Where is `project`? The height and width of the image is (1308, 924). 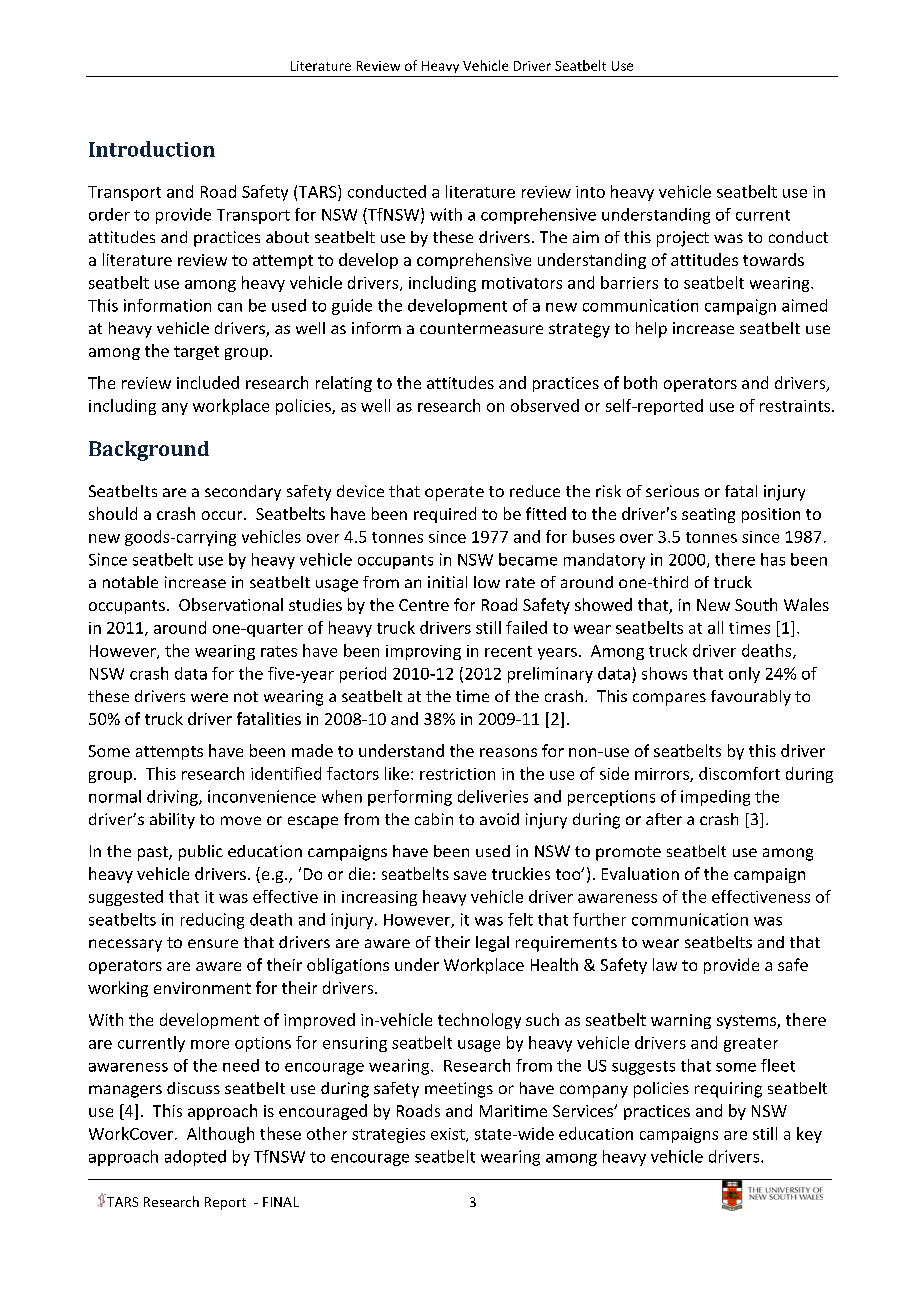
project is located at coordinates (683, 239).
